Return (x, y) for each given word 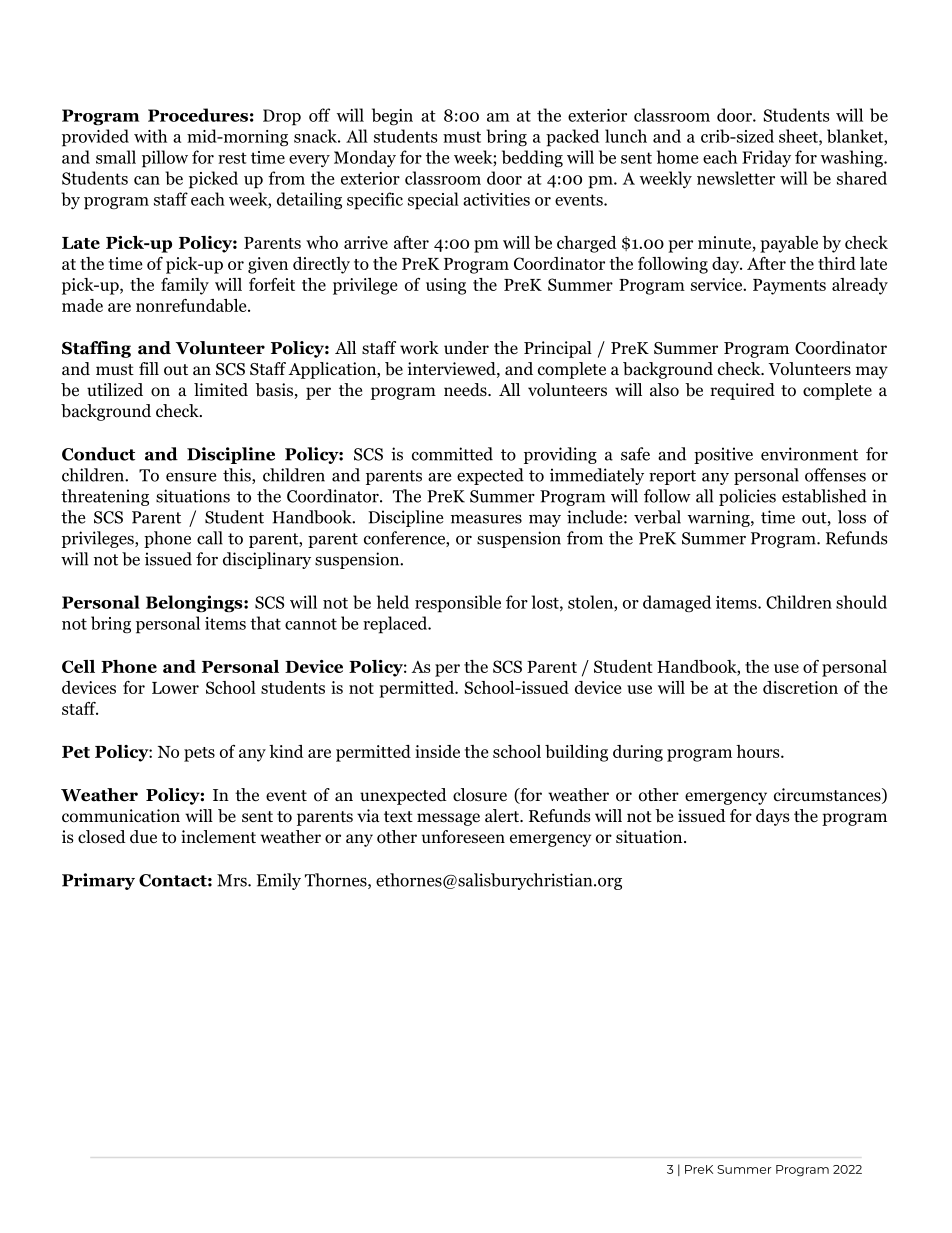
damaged (677, 603)
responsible (458, 604)
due (143, 837)
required (742, 391)
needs (466, 389)
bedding (532, 159)
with (150, 136)
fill (149, 368)
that (265, 623)
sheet (799, 137)
